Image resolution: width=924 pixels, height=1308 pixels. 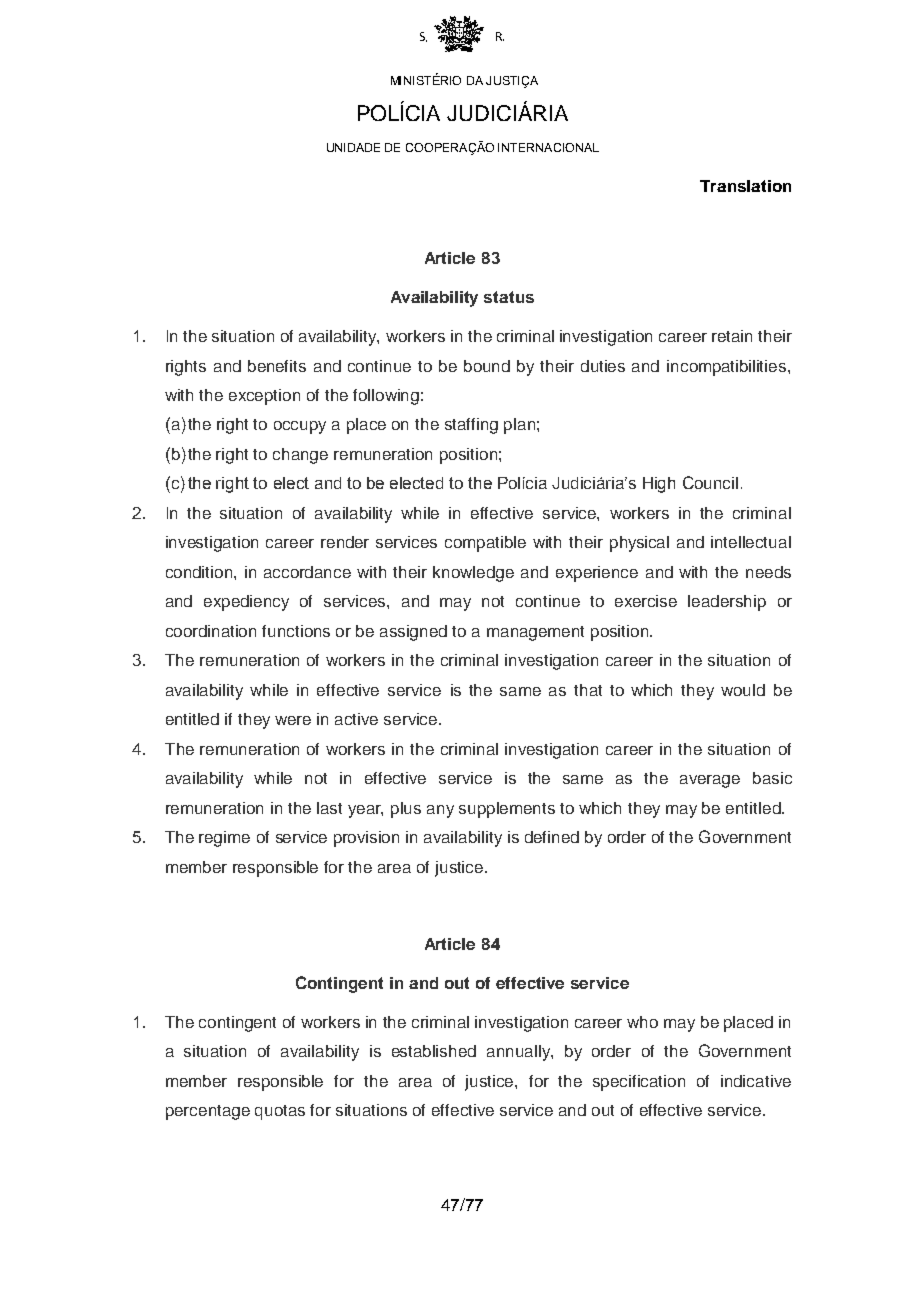 I want to click on Council, so click(x=710, y=482).
